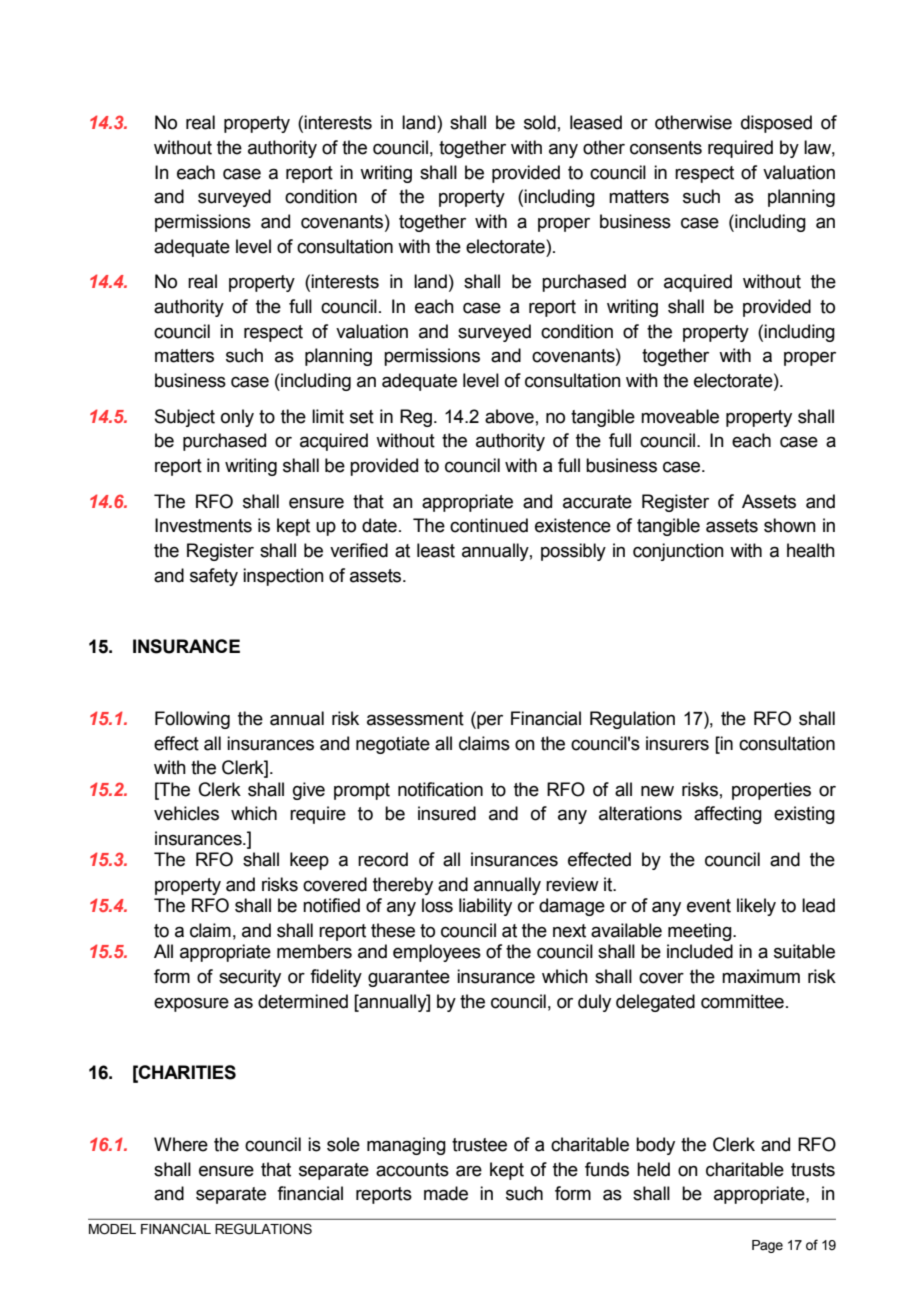 Image resolution: width=924 pixels, height=1308 pixels. What do you see at coordinates (489, 525) in the document?
I see `continued` at bounding box center [489, 525].
